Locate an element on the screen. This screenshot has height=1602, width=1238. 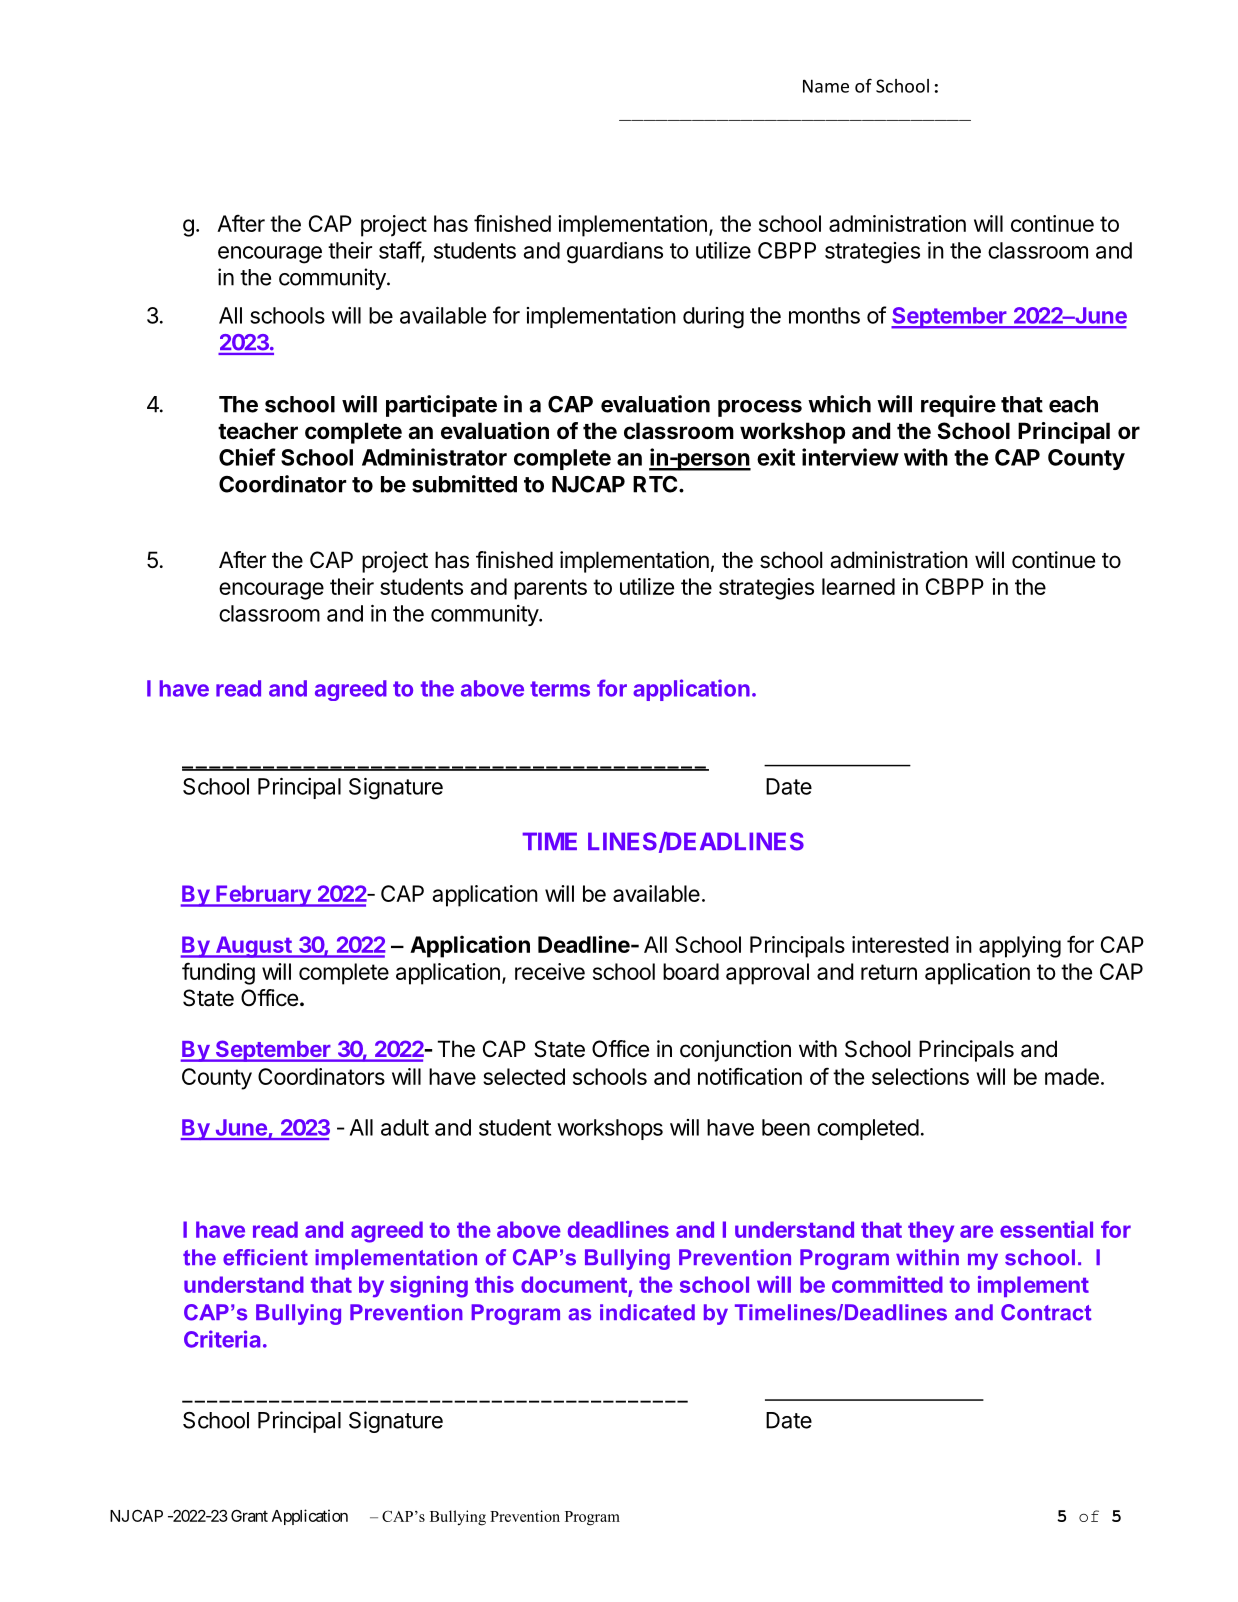
guardians is located at coordinates (615, 253).
